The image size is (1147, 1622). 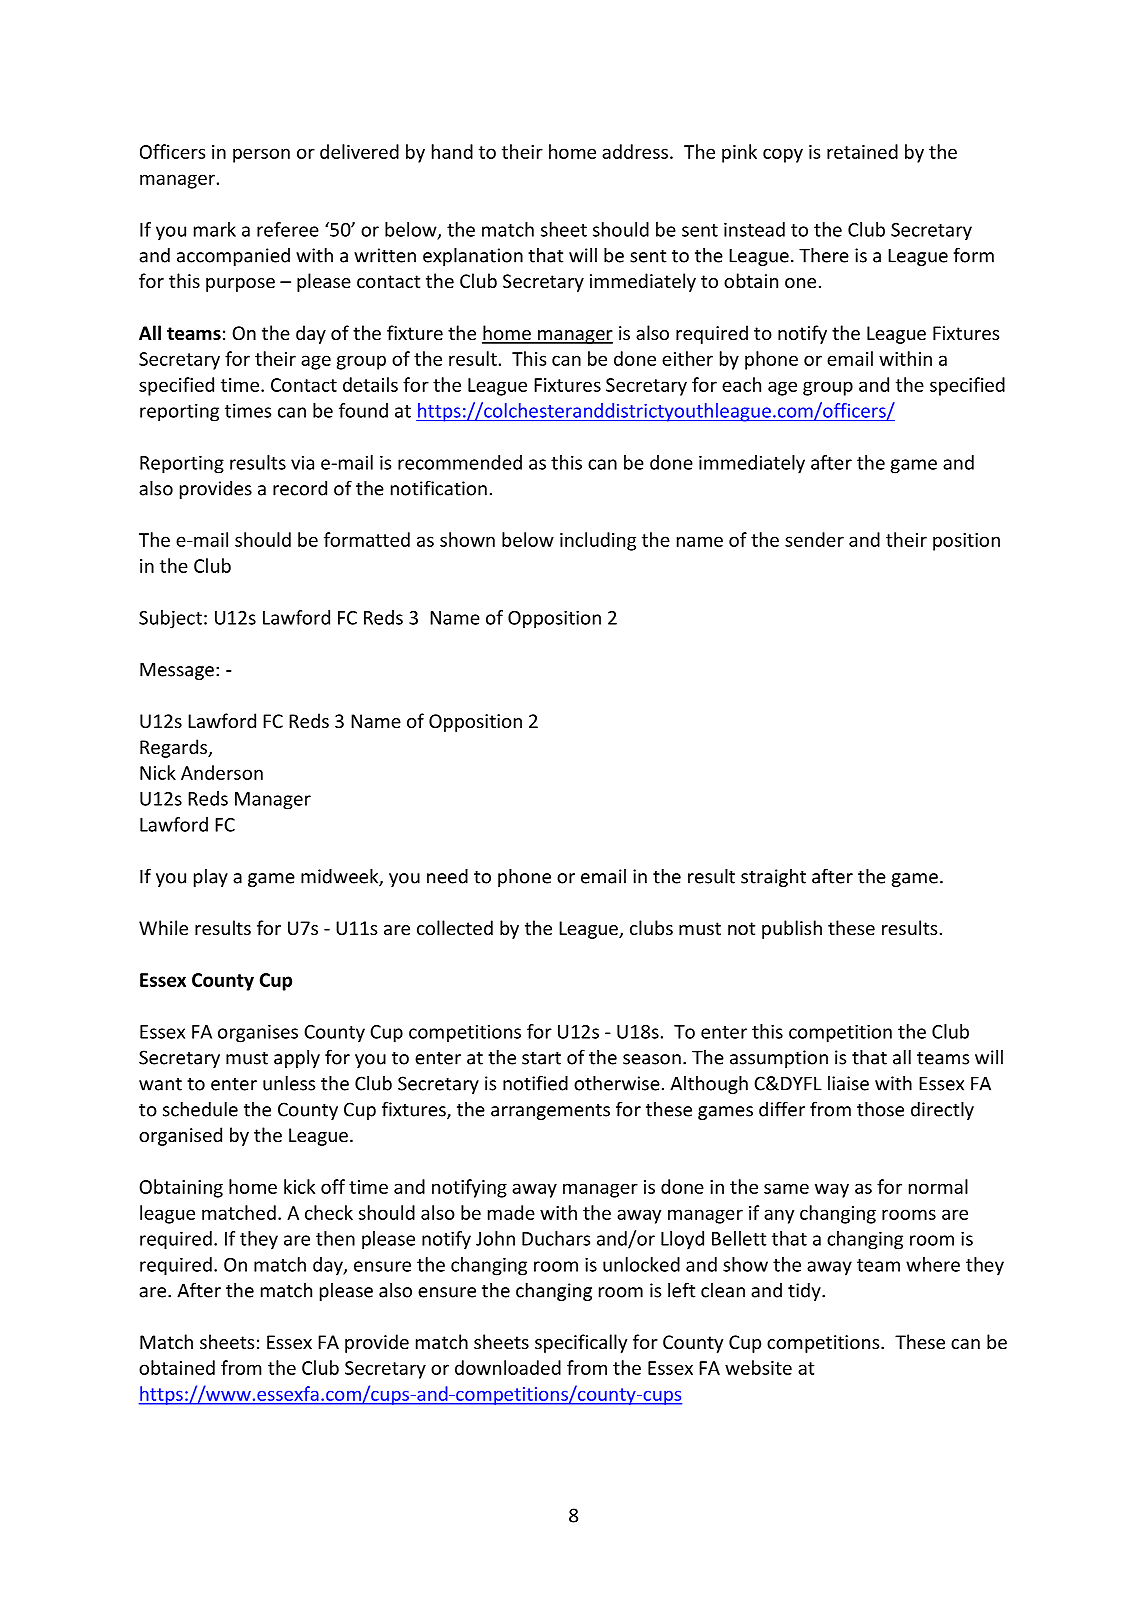 I want to click on organises, so click(x=258, y=1033).
